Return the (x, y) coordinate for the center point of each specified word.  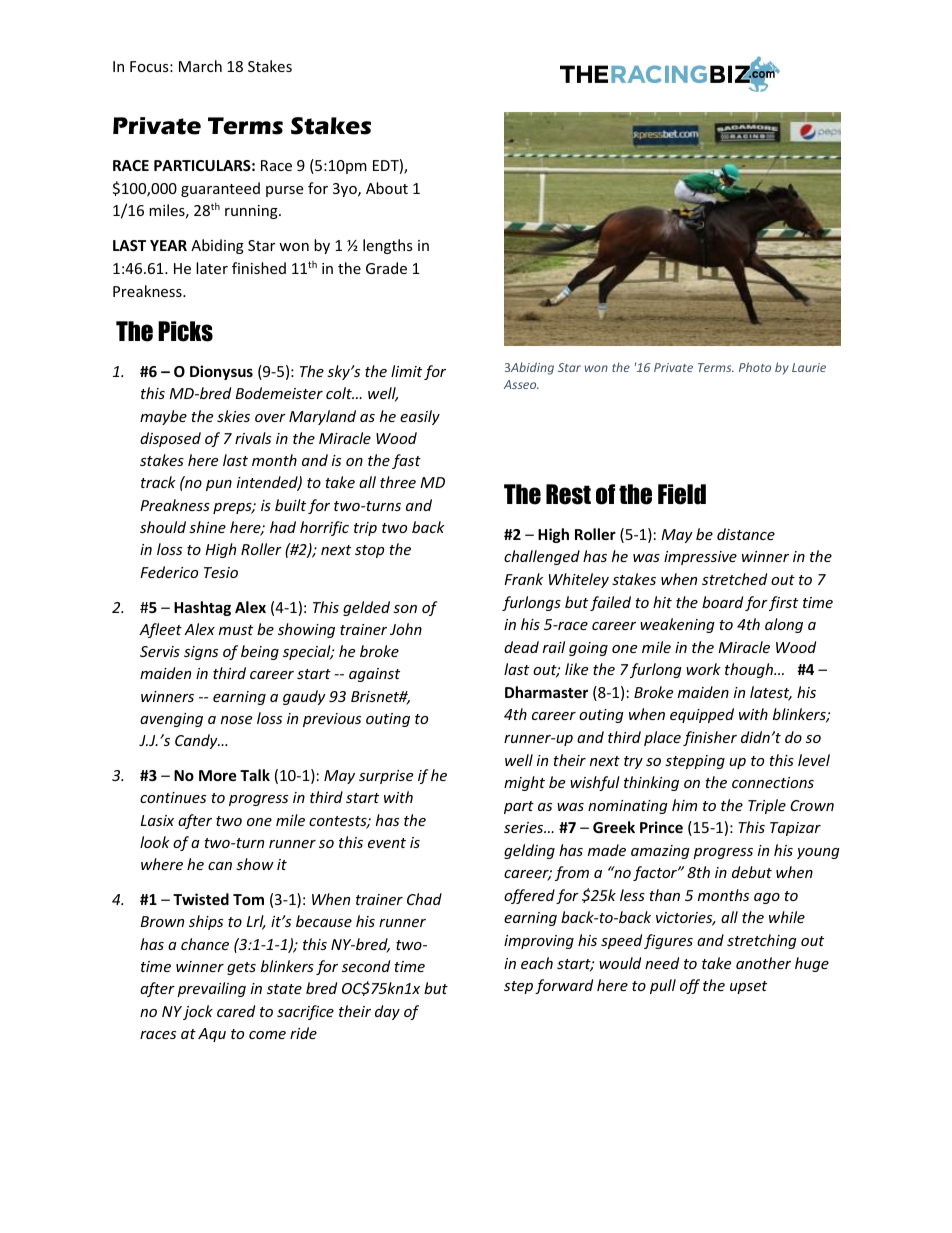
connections (773, 782)
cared (236, 1011)
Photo (755, 367)
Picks (185, 331)
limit (406, 371)
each (537, 963)
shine (207, 527)
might (524, 783)
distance (746, 534)
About (387, 188)
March (200, 66)
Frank (523, 579)
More (218, 775)
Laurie (809, 367)
